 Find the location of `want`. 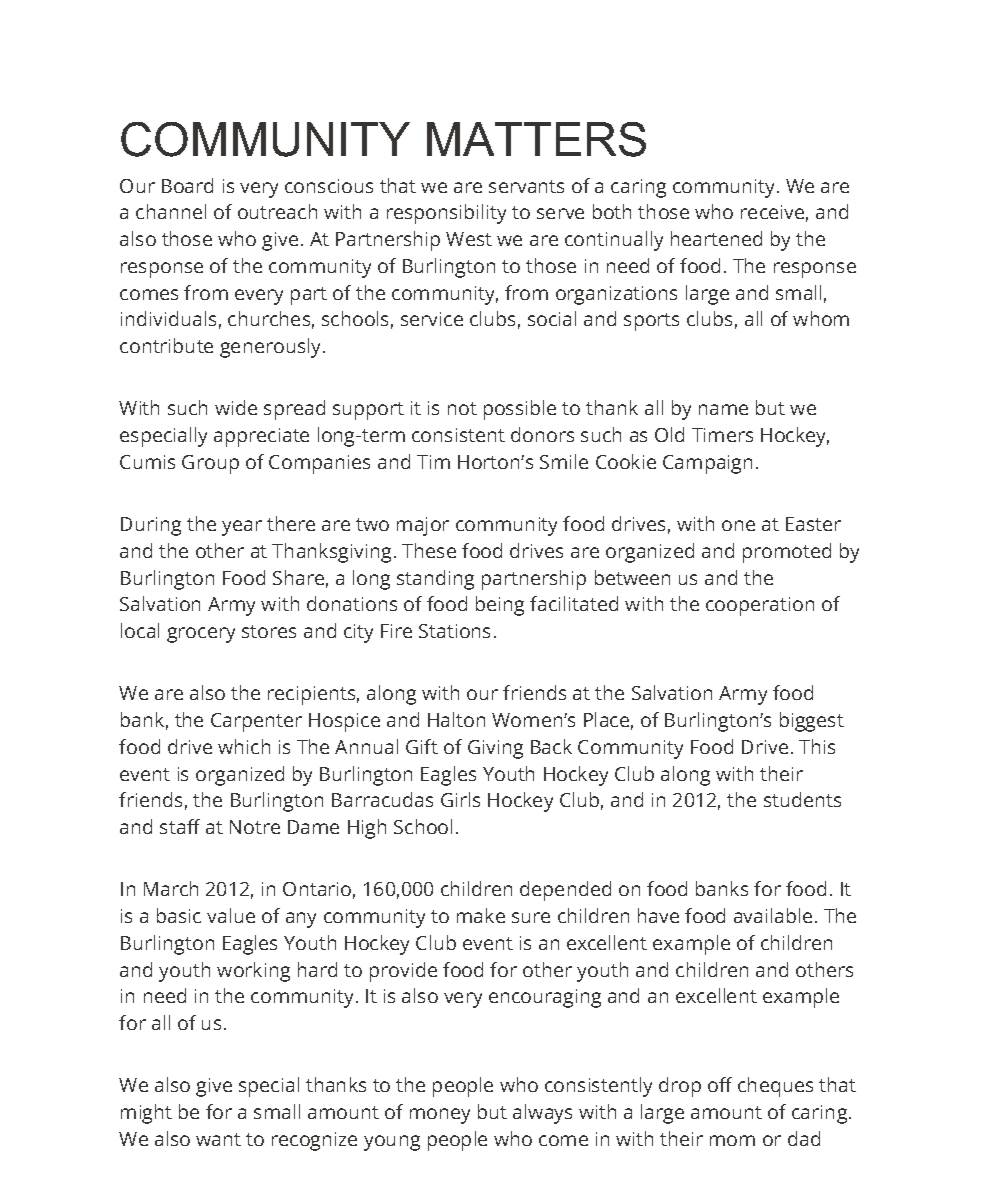

want is located at coordinates (218, 1139).
